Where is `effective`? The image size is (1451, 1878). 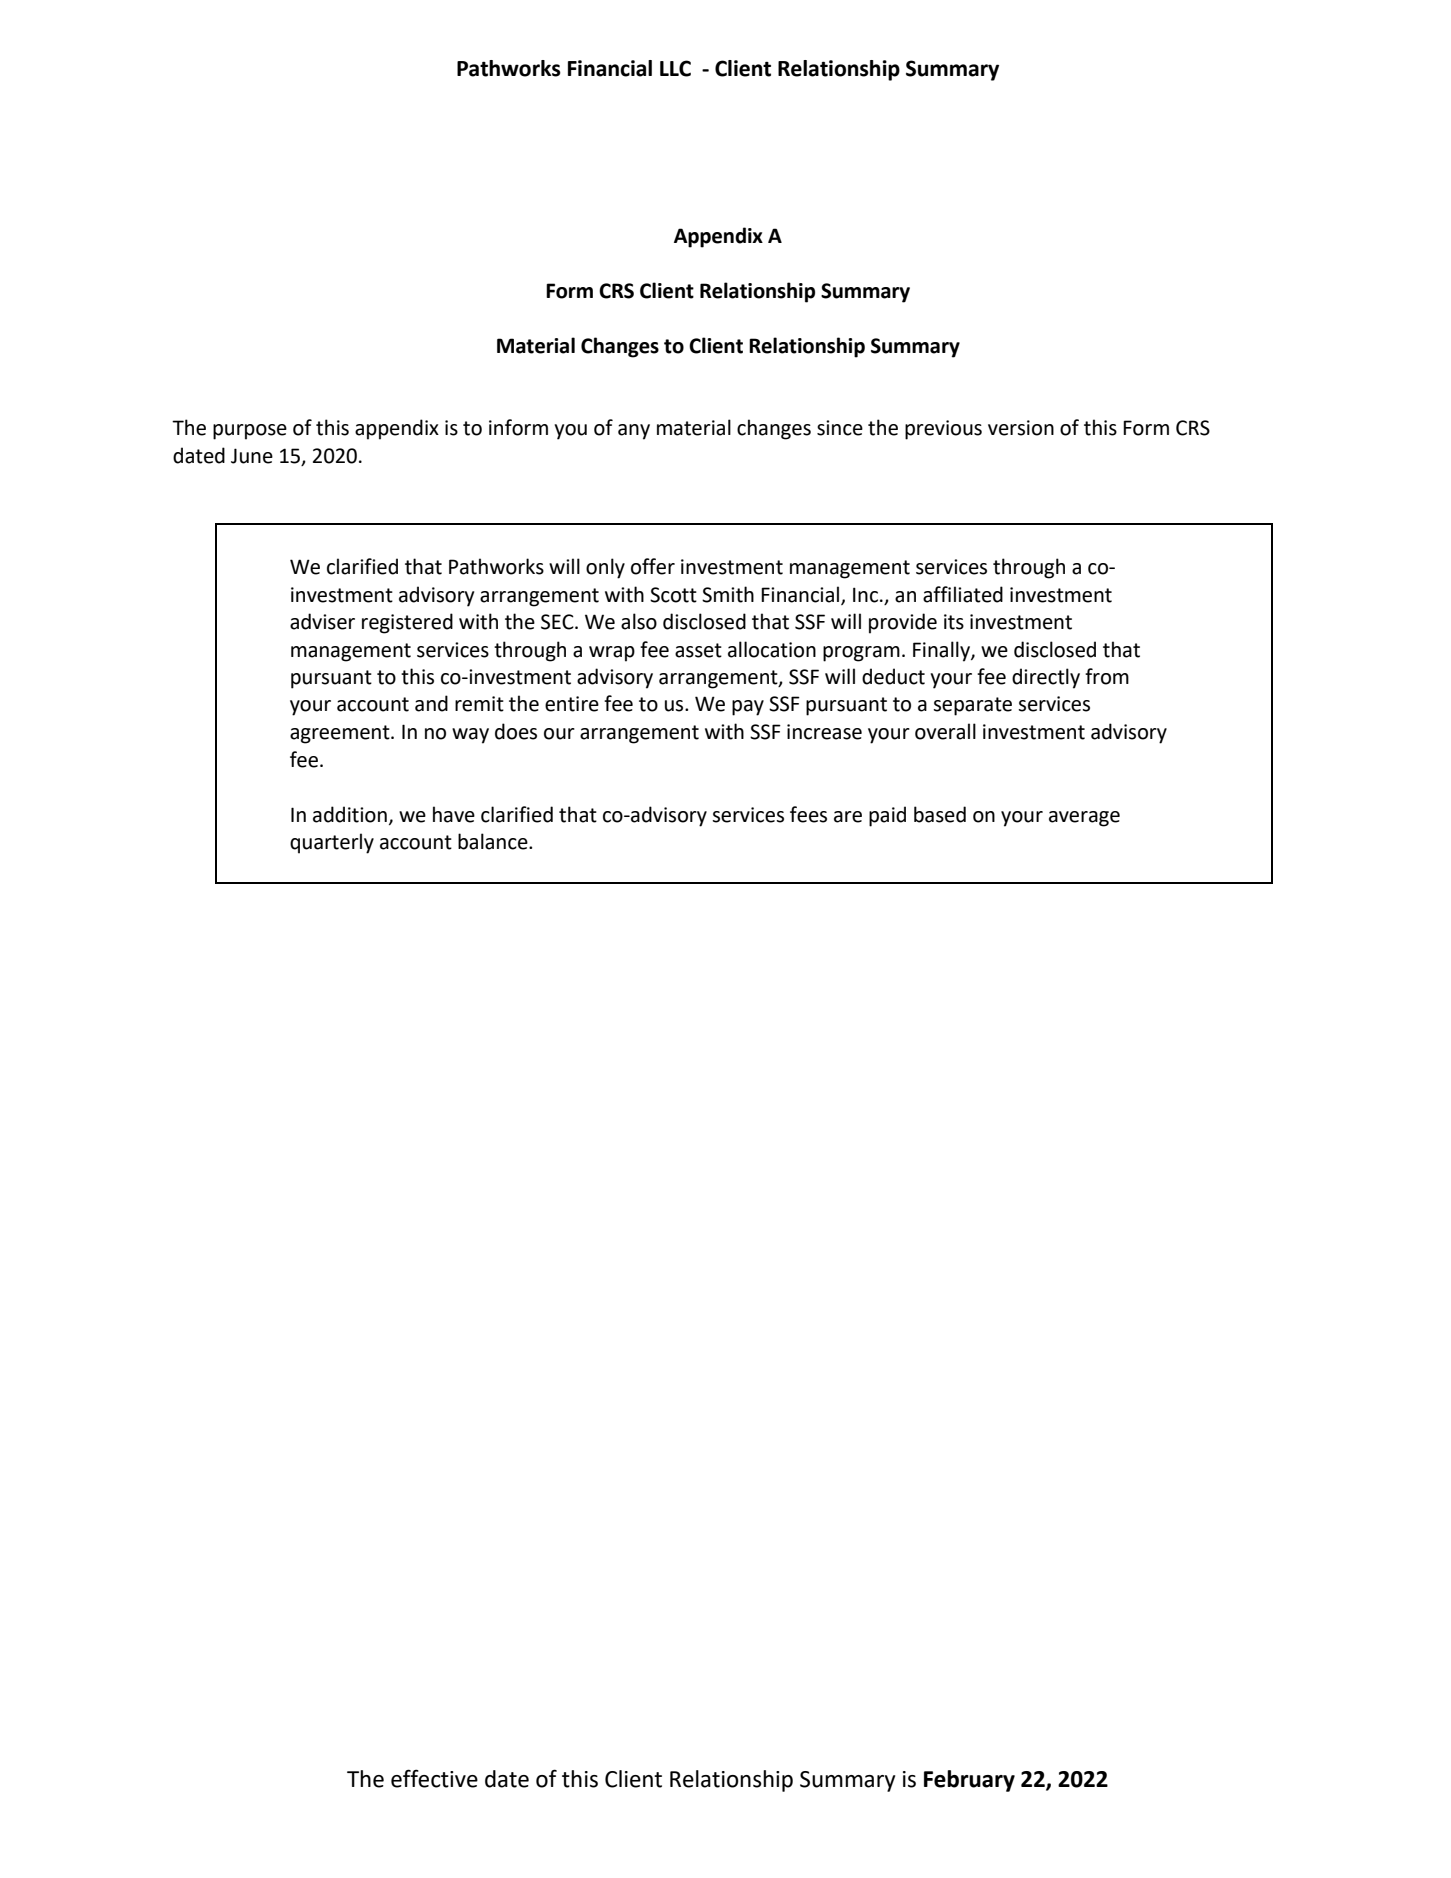 effective is located at coordinates (434, 1778).
